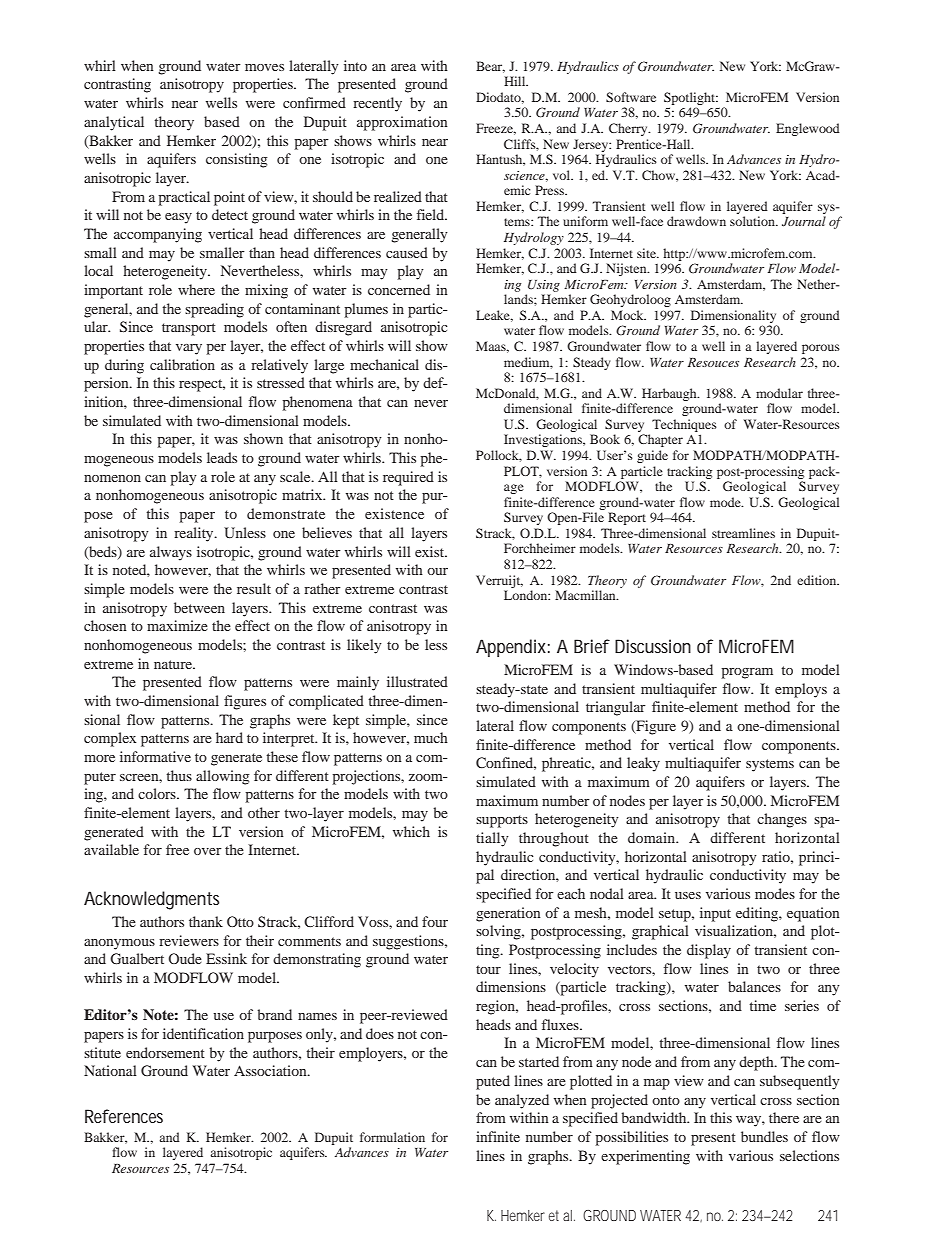 This image has width=952, height=1233. What do you see at coordinates (764, 1136) in the image?
I see `bundles` at bounding box center [764, 1136].
